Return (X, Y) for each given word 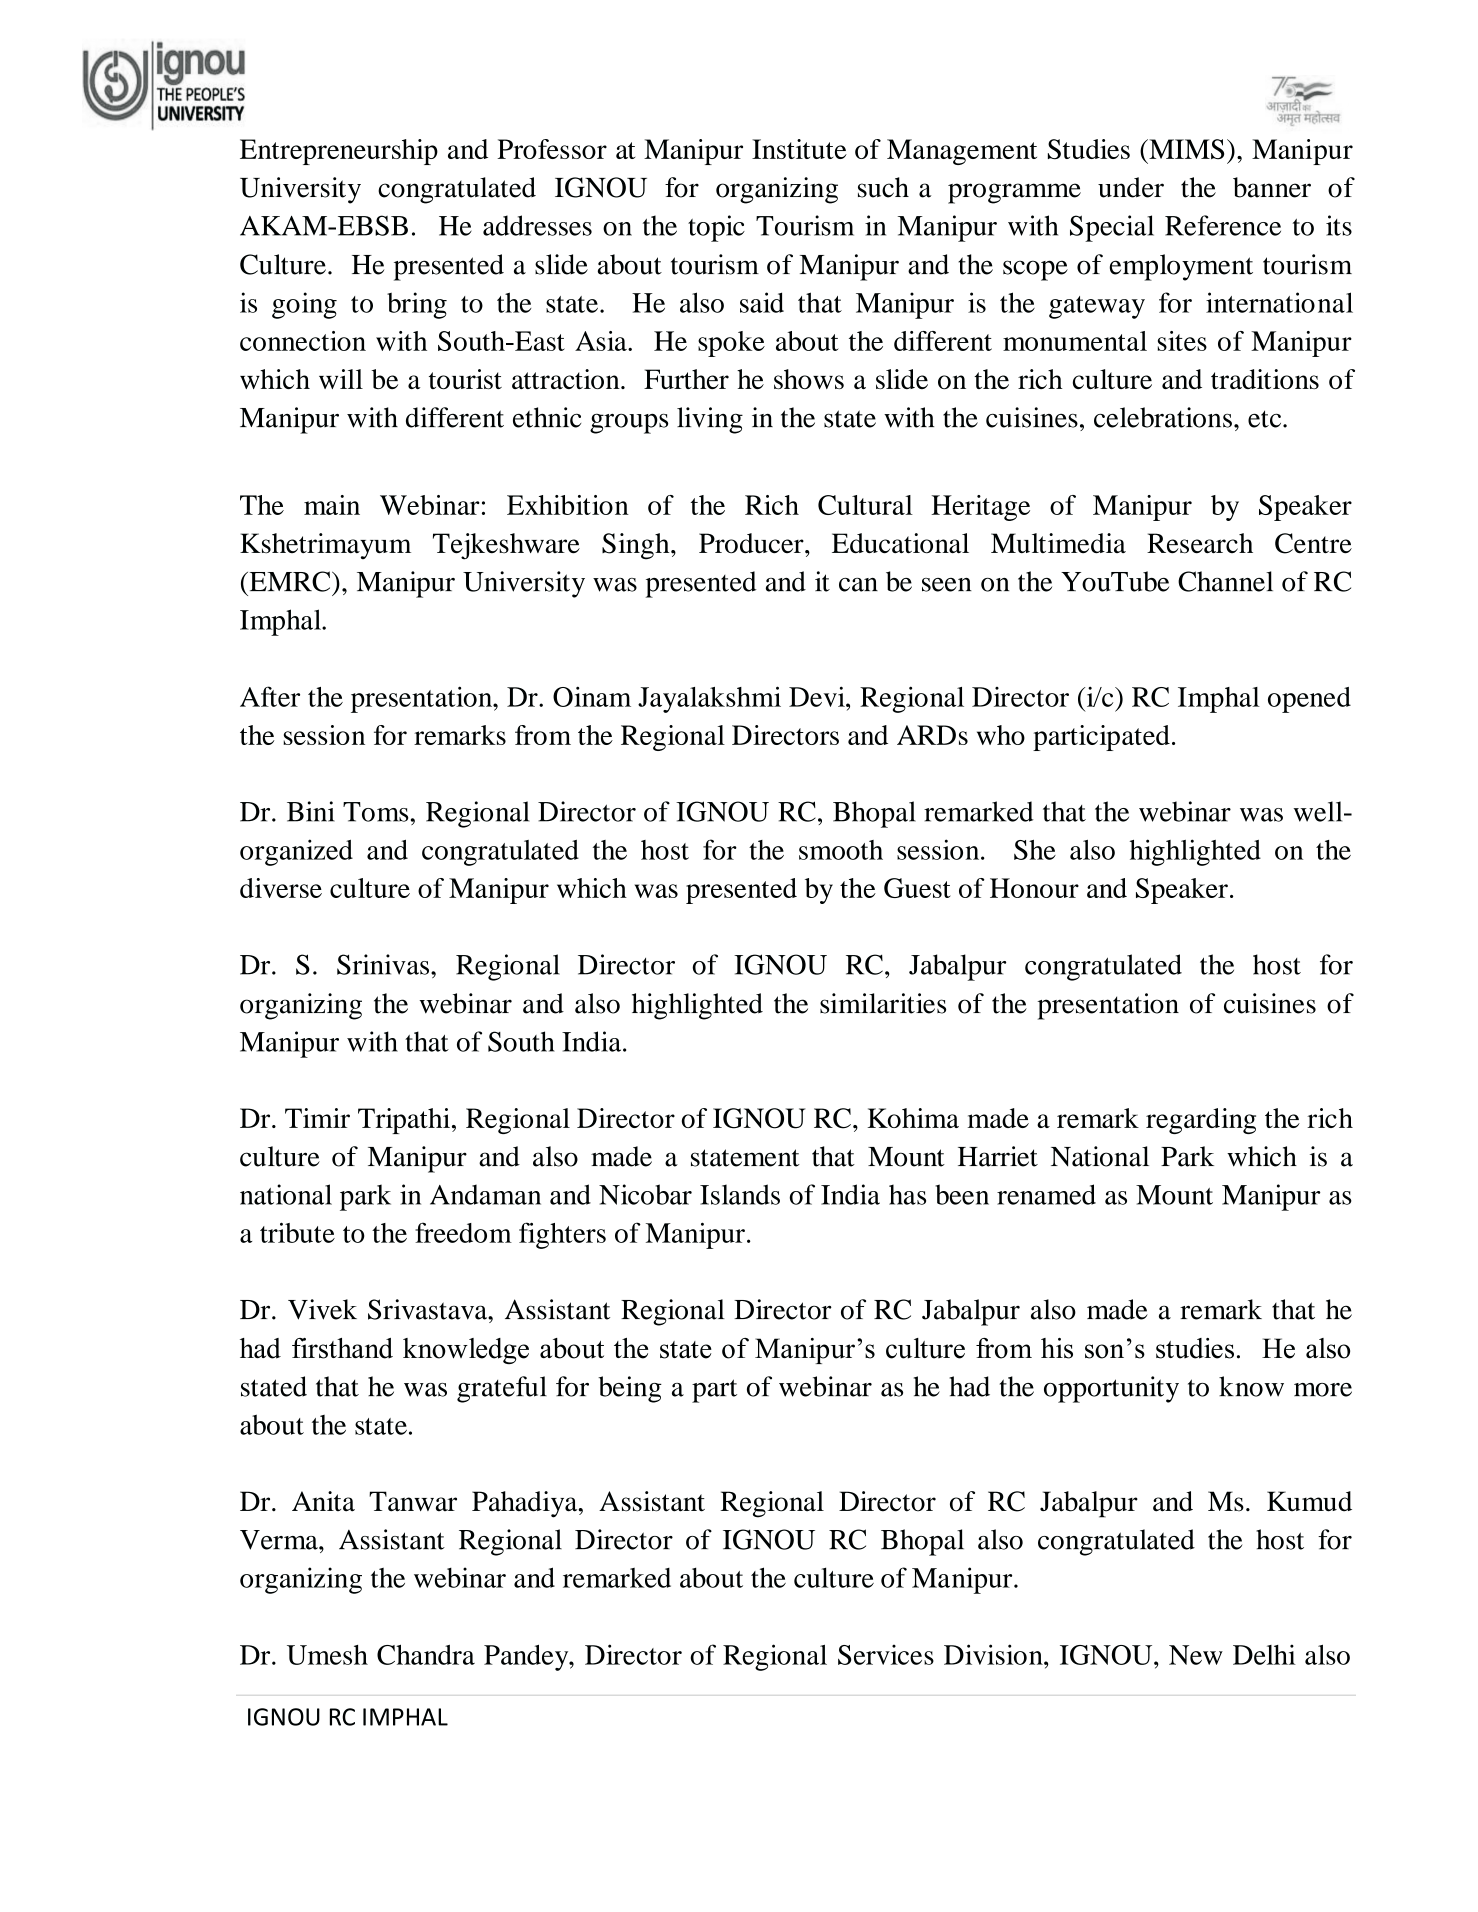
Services (886, 1654)
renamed (1046, 1194)
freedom (463, 1232)
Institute (799, 149)
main (332, 505)
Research (1200, 543)
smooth (841, 850)
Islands (740, 1194)
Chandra (426, 1655)
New (1196, 1655)
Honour (1034, 888)
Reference (1223, 225)
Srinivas (384, 964)
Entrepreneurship (339, 152)
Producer (752, 543)
